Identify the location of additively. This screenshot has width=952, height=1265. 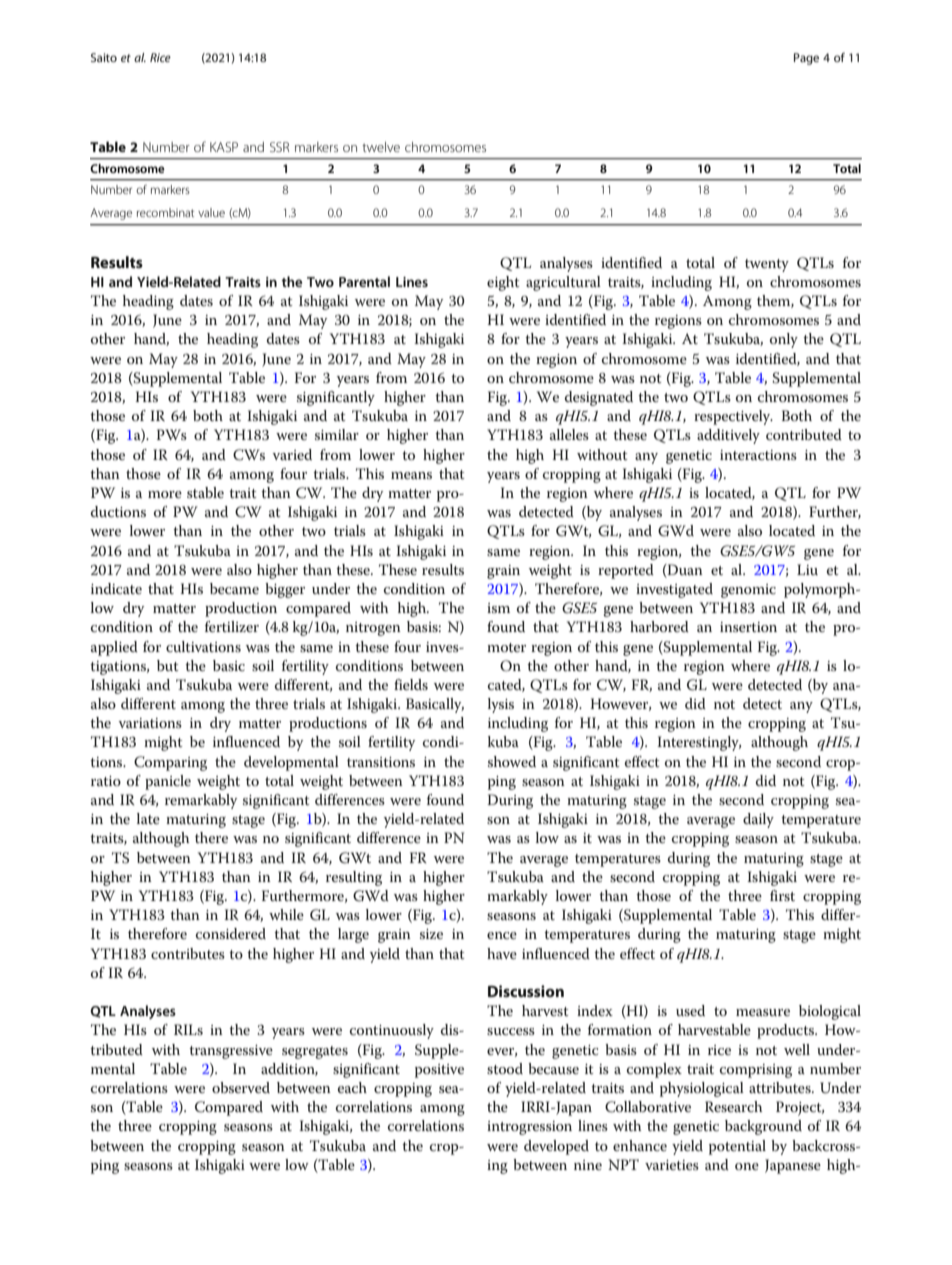
(728, 436).
